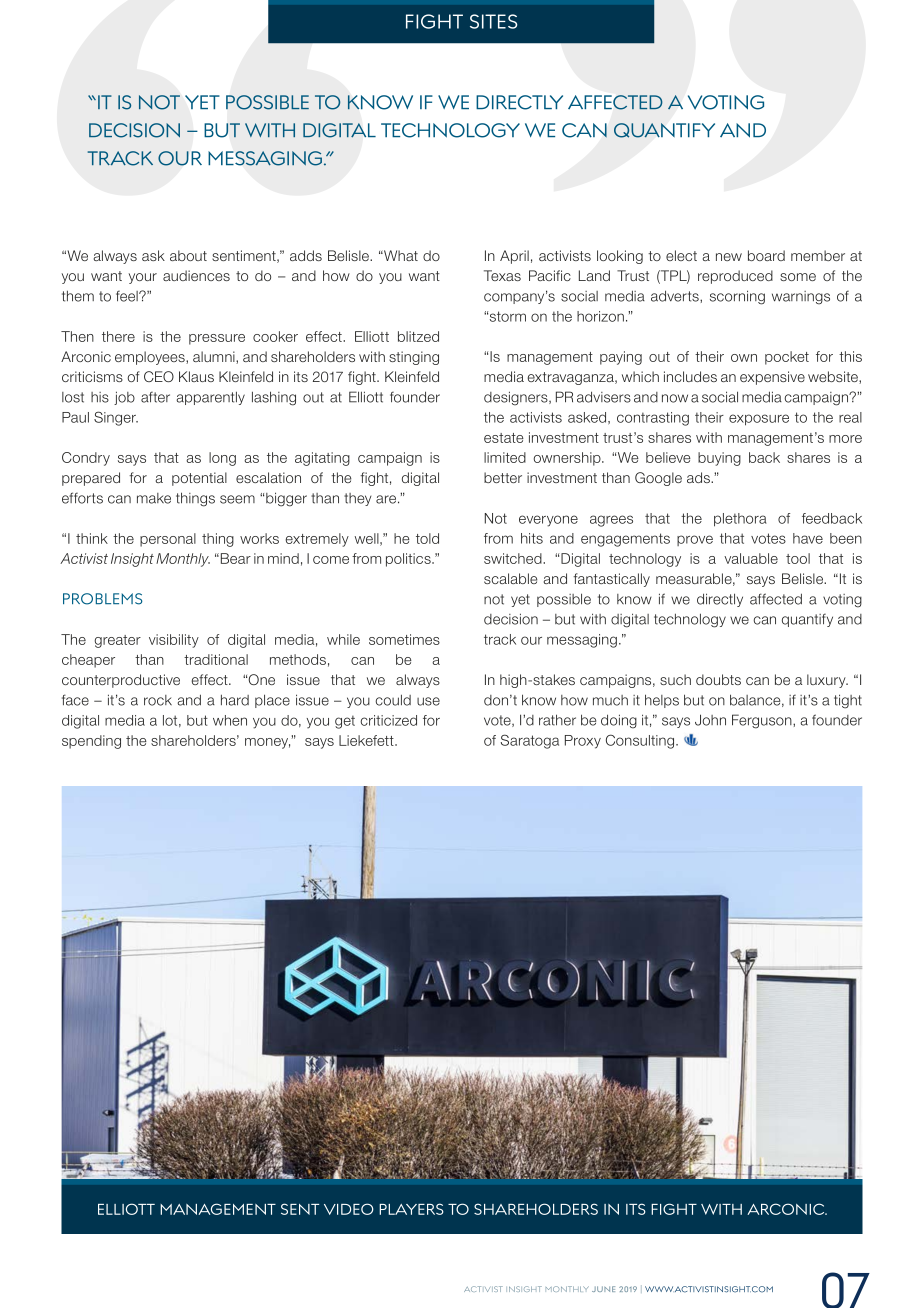 This screenshot has width=924, height=1308. What do you see at coordinates (428, 701) in the screenshot?
I see `use` at bounding box center [428, 701].
